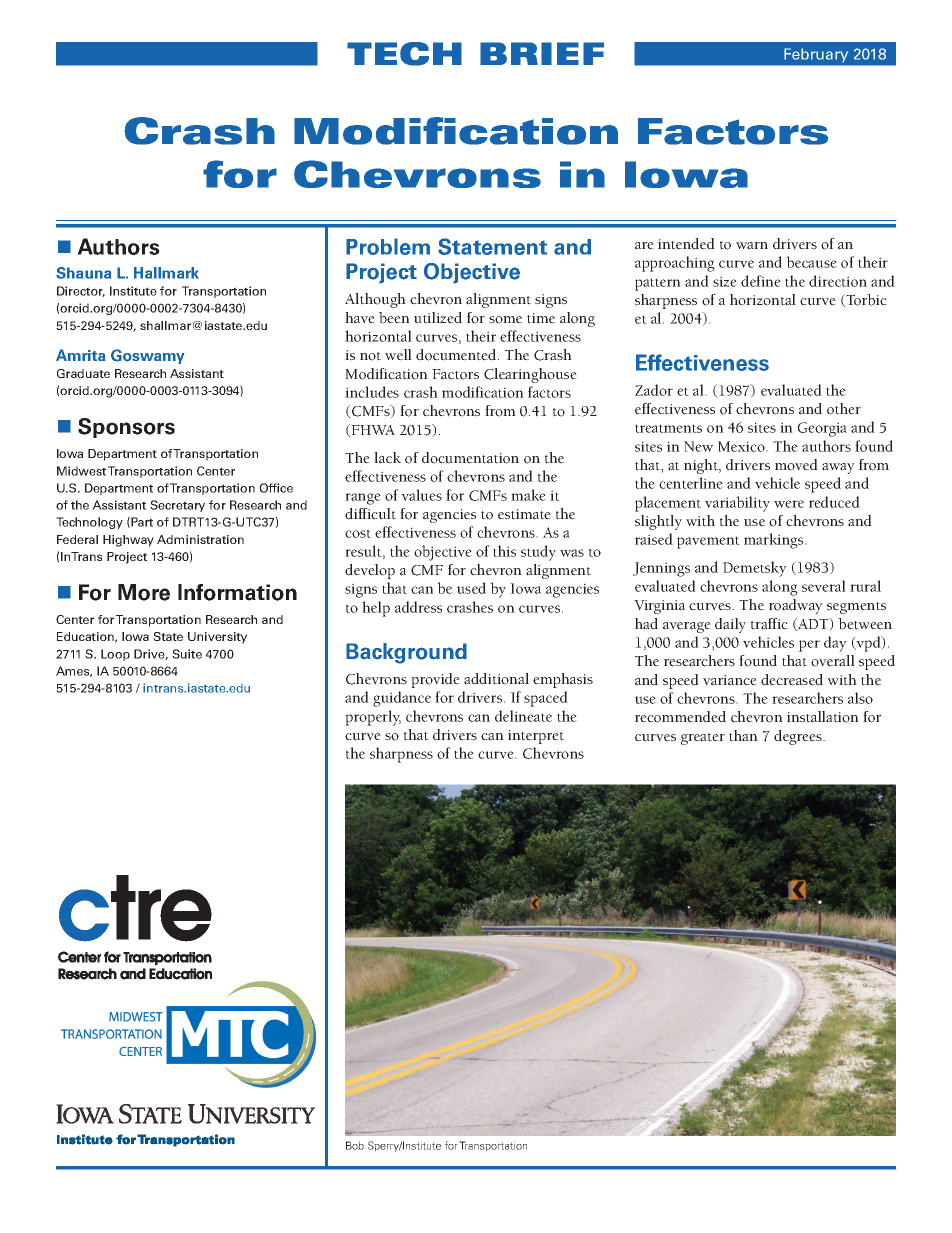 This screenshot has width=952, height=1233. What do you see at coordinates (536, 737) in the screenshot?
I see `interpret` at bounding box center [536, 737].
